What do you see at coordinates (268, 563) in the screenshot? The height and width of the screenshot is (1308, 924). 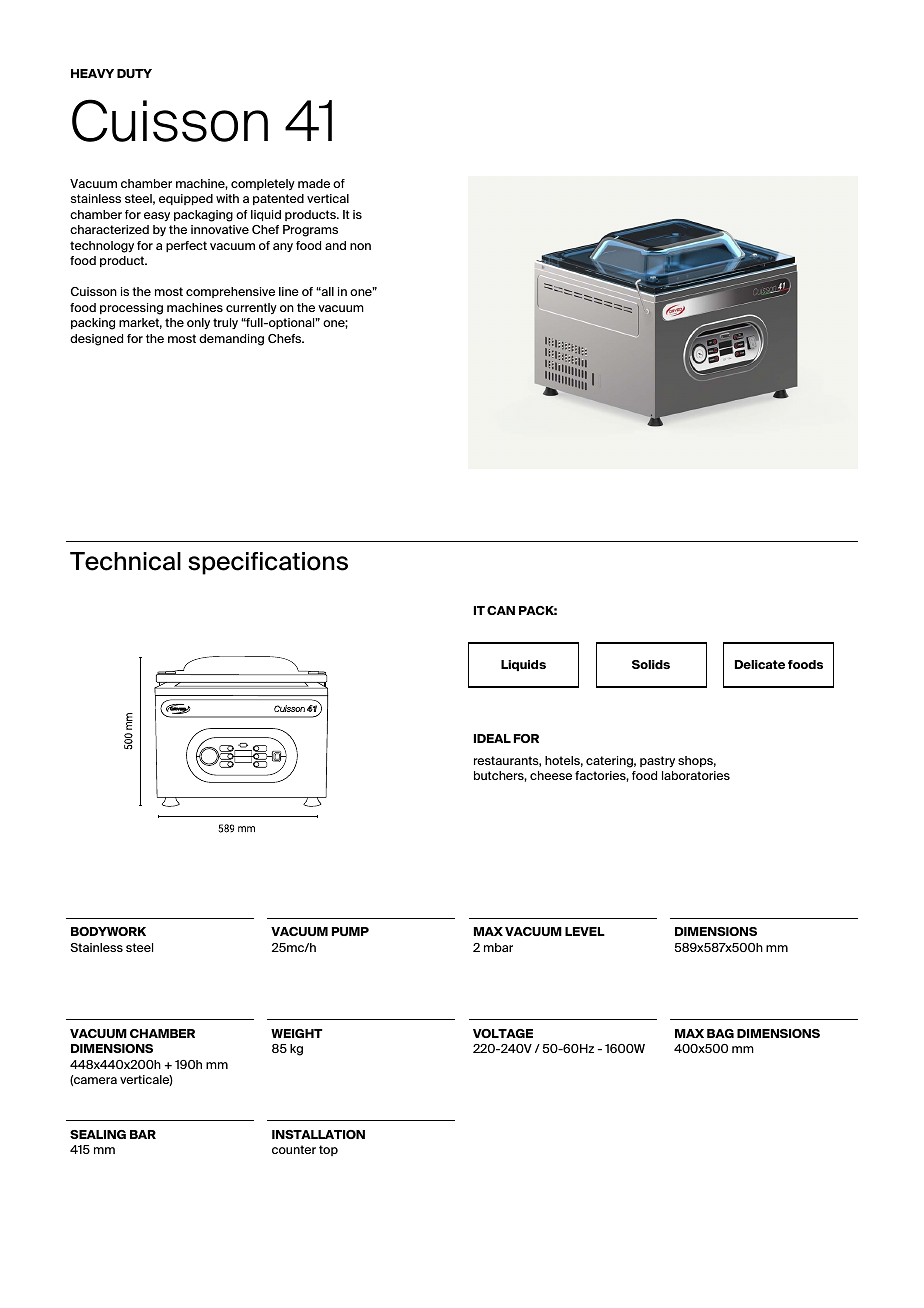 I see `specifications` at bounding box center [268, 563].
